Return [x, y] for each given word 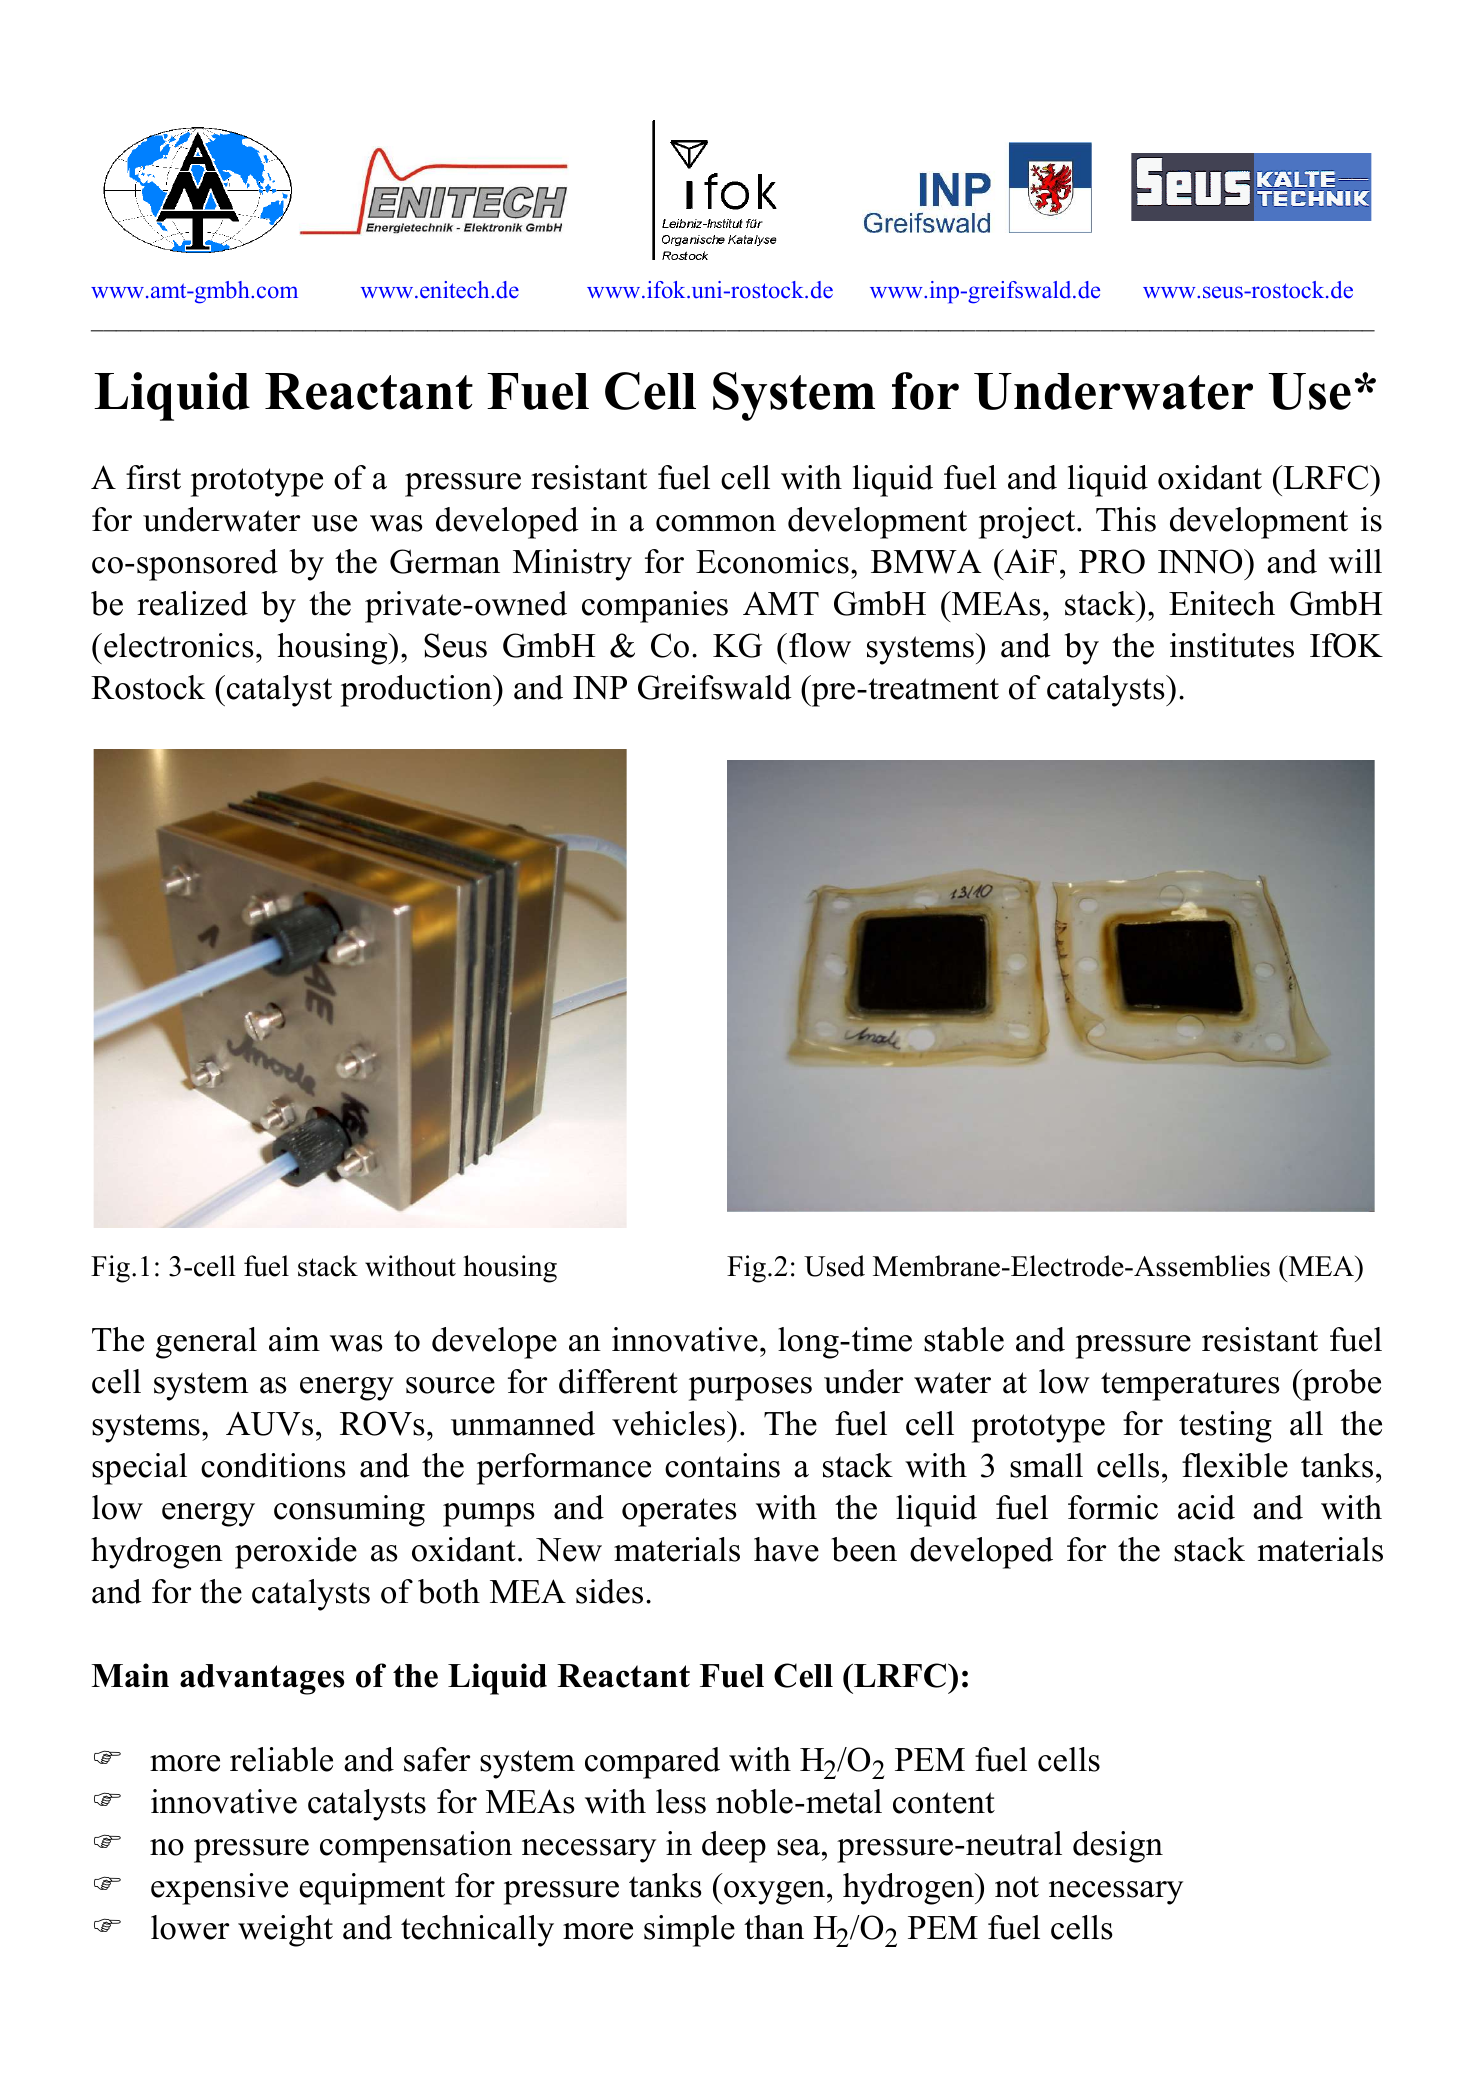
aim [294, 1339]
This [1126, 519]
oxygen [776, 1893]
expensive [219, 1889]
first [153, 477]
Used [834, 1266]
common [716, 523]
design [1118, 1847]
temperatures [1190, 1386]
